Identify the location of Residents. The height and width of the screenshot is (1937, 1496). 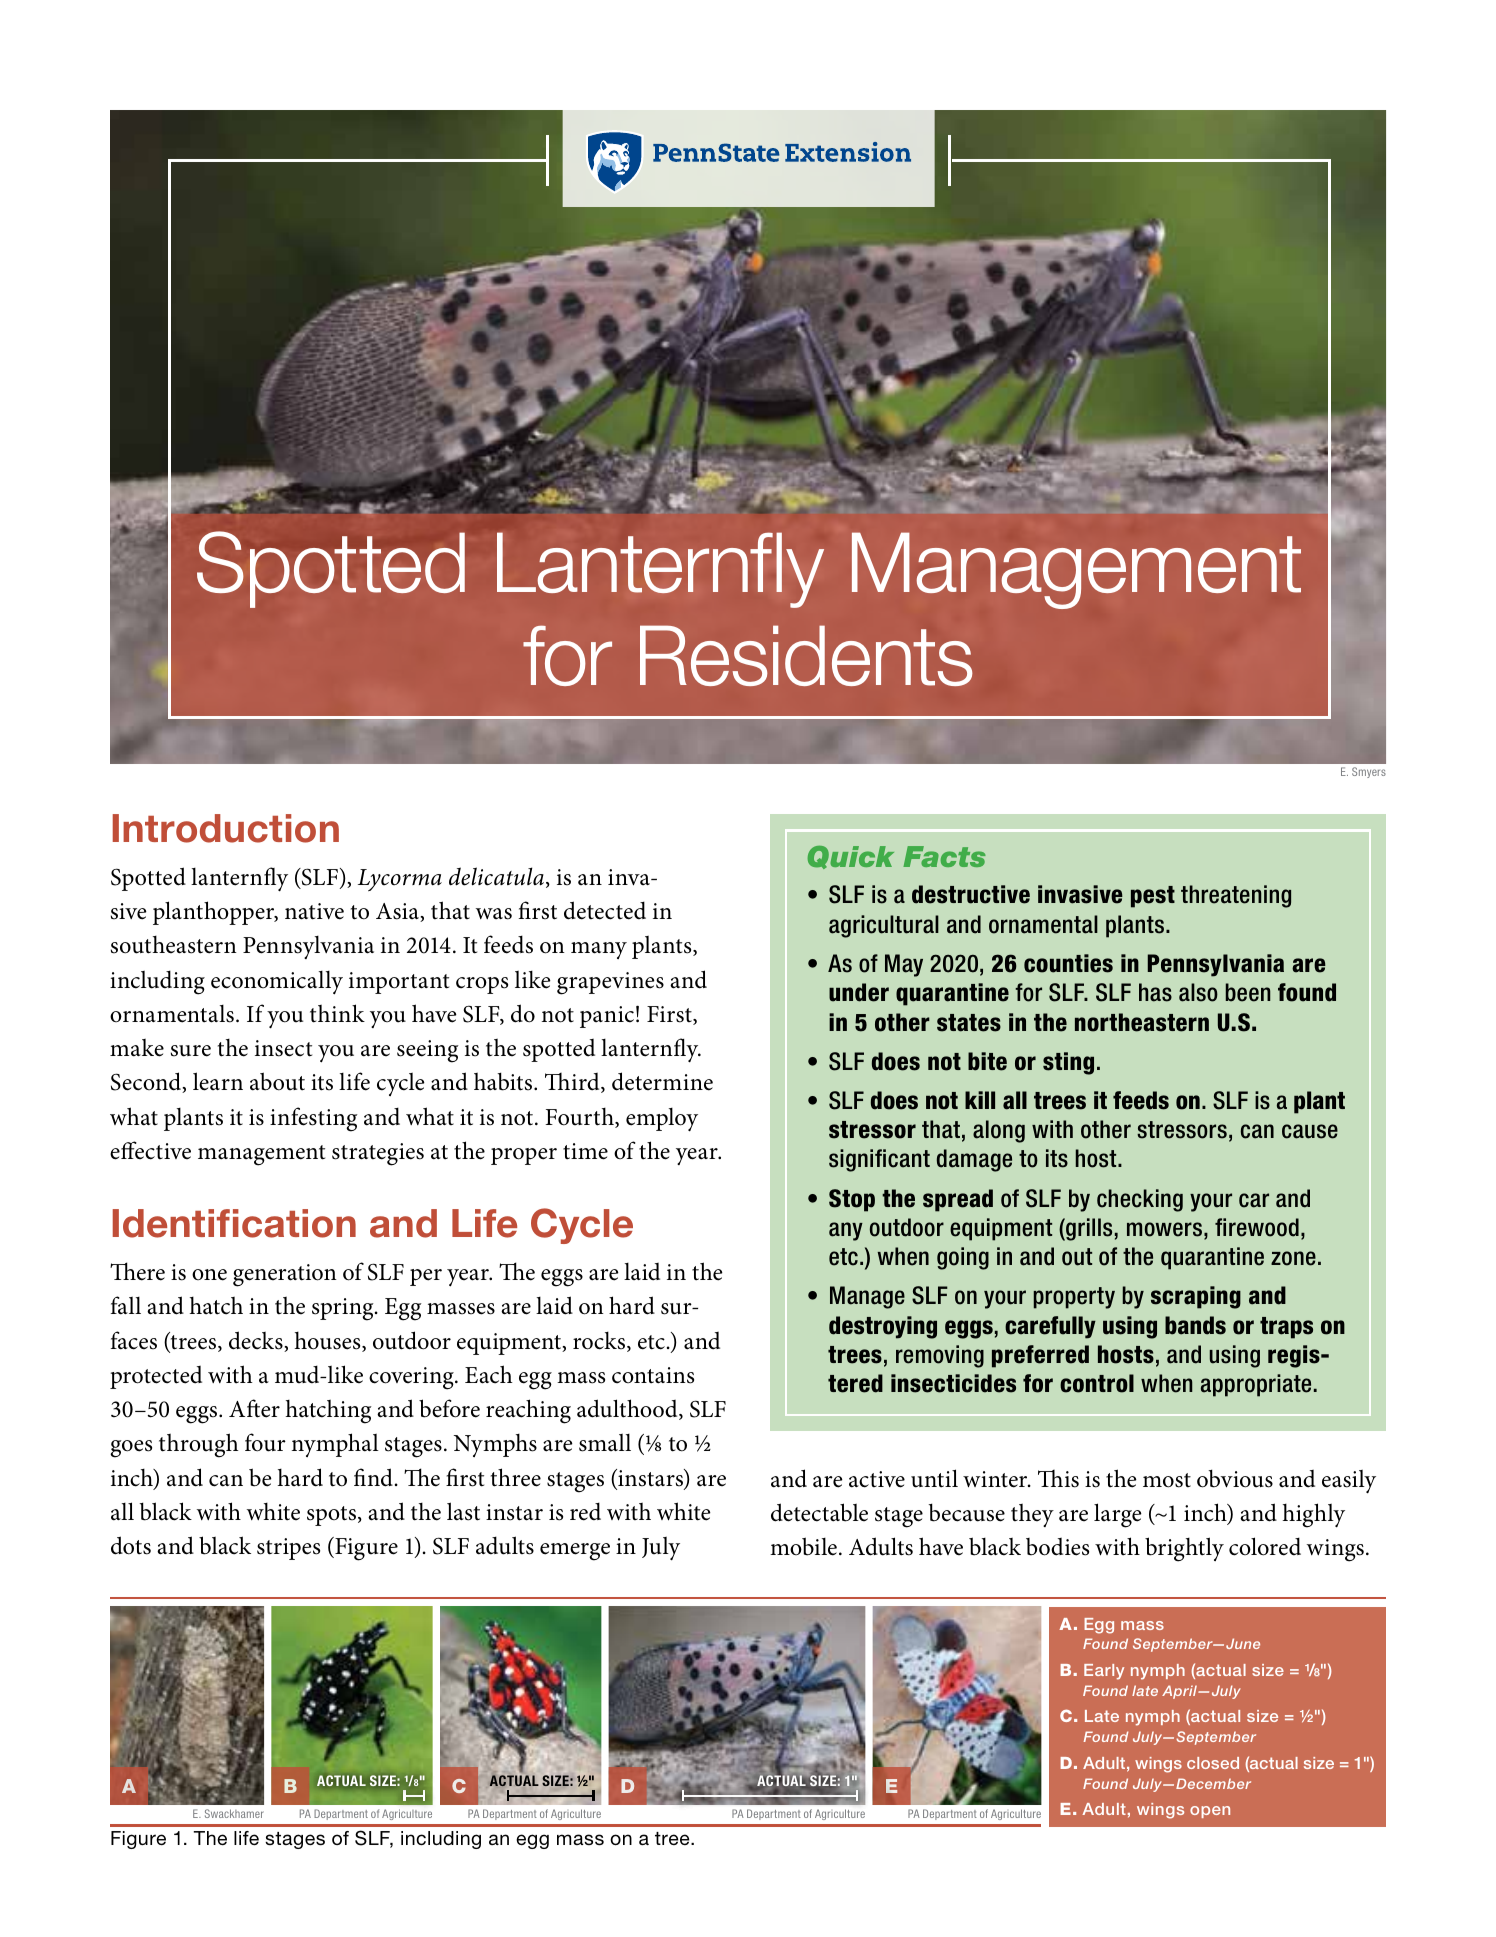
(806, 655).
